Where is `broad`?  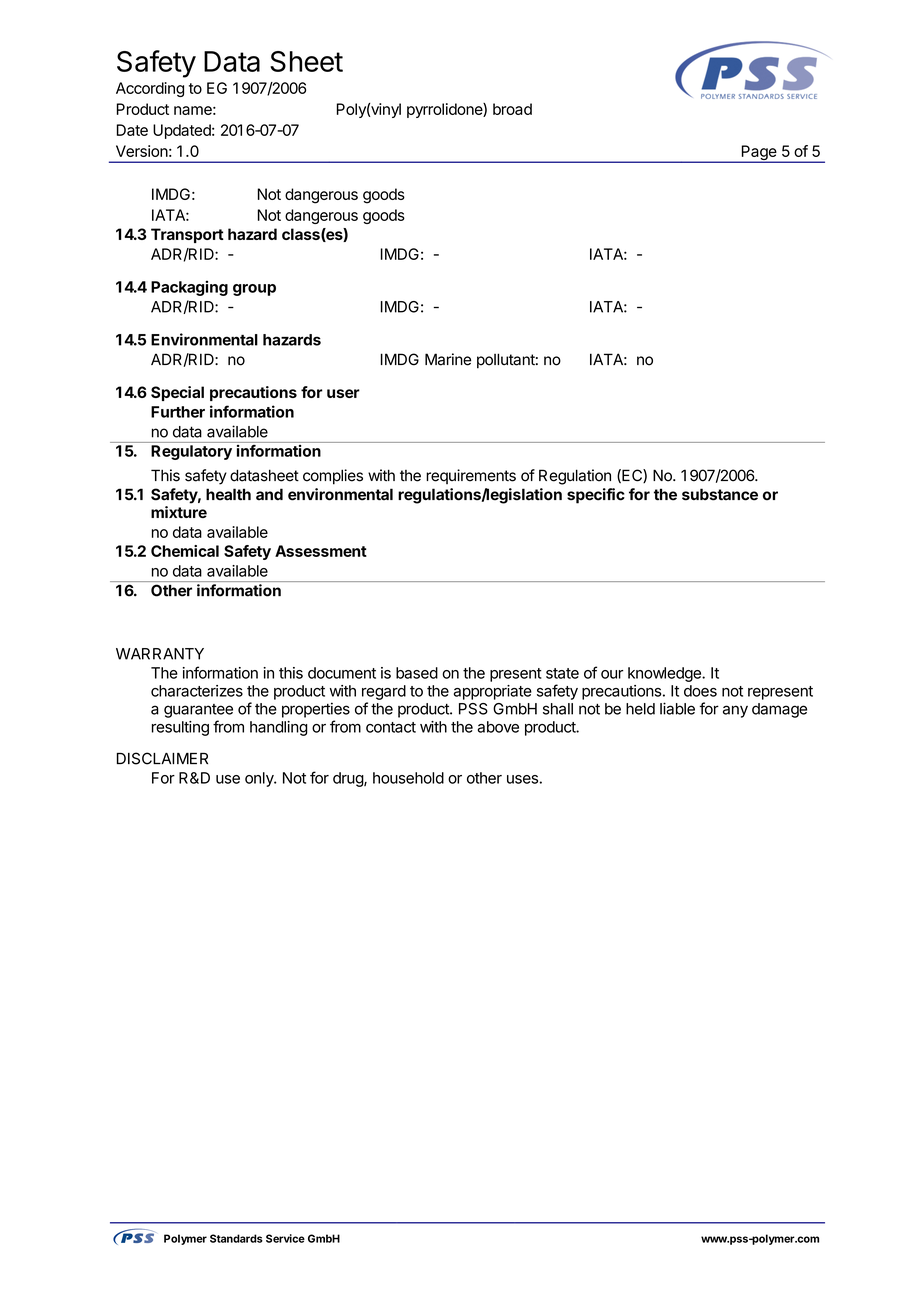 broad is located at coordinates (512, 109).
